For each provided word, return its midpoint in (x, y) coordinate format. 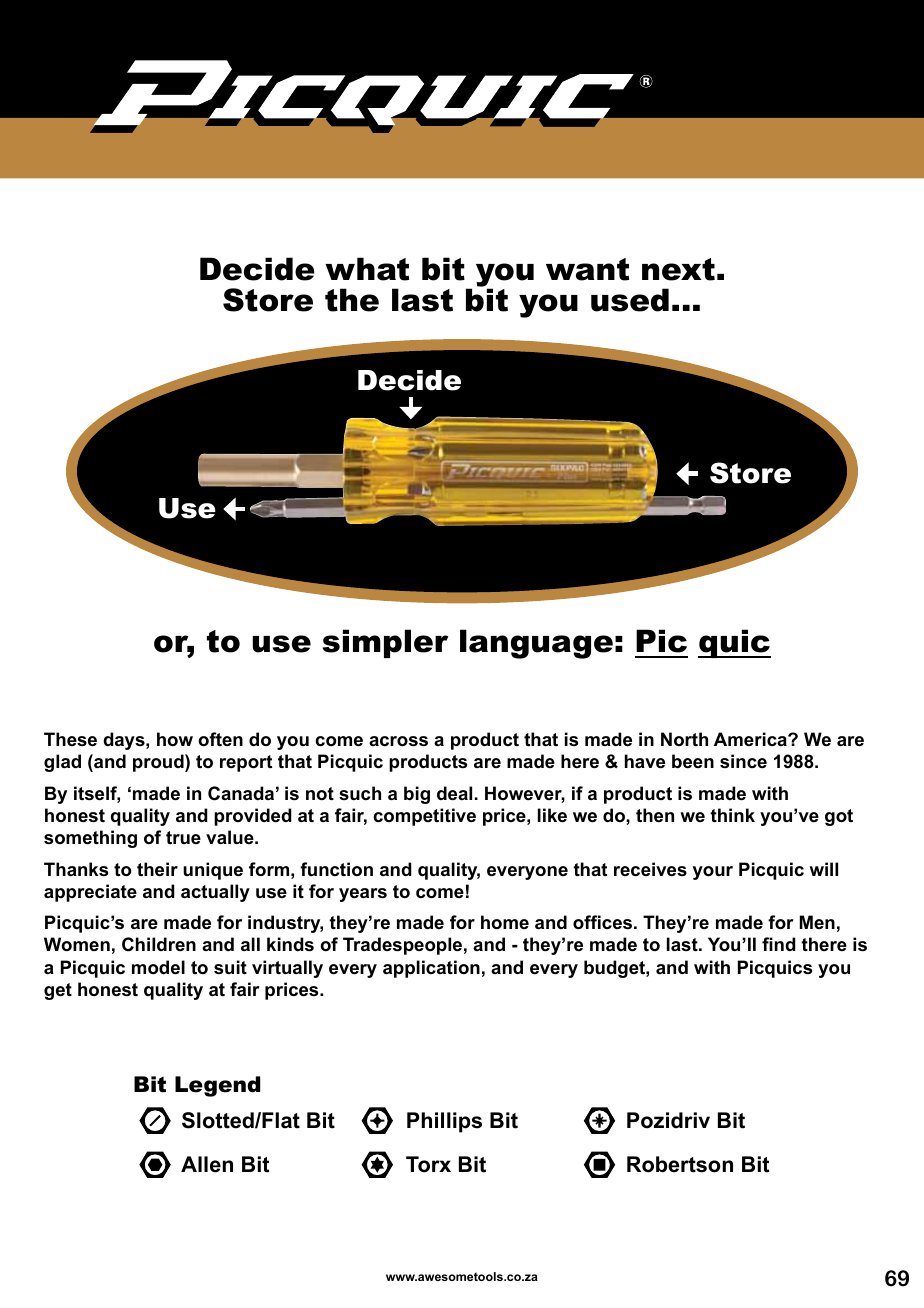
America (751, 739)
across (398, 741)
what (367, 269)
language (536, 644)
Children (159, 944)
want (587, 269)
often (220, 739)
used (630, 300)
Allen (207, 1164)
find (779, 944)
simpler (385, 643)
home (505, 922)
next (678, 269)
